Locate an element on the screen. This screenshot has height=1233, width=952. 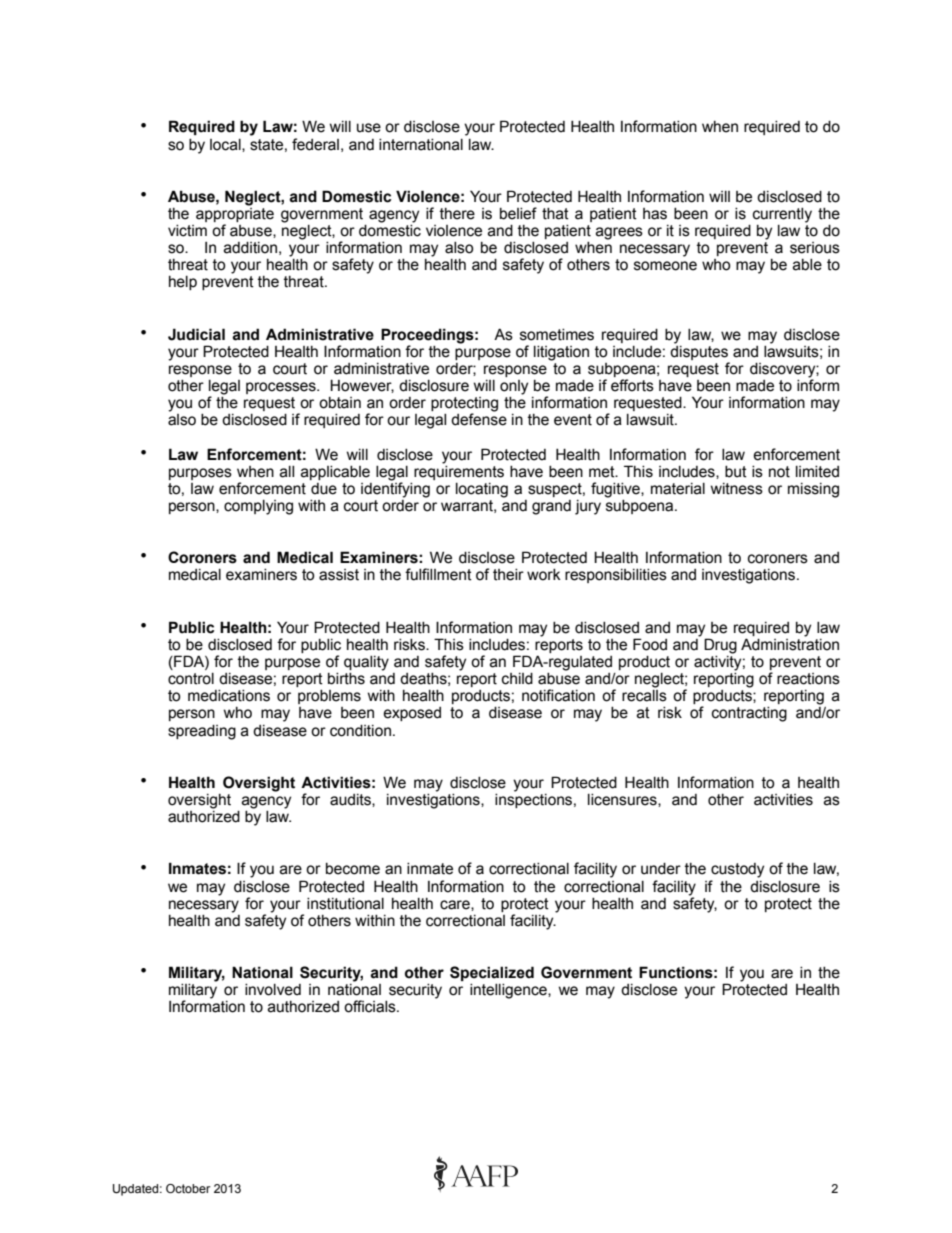
Specialized is located at coordinates (492, 973).
